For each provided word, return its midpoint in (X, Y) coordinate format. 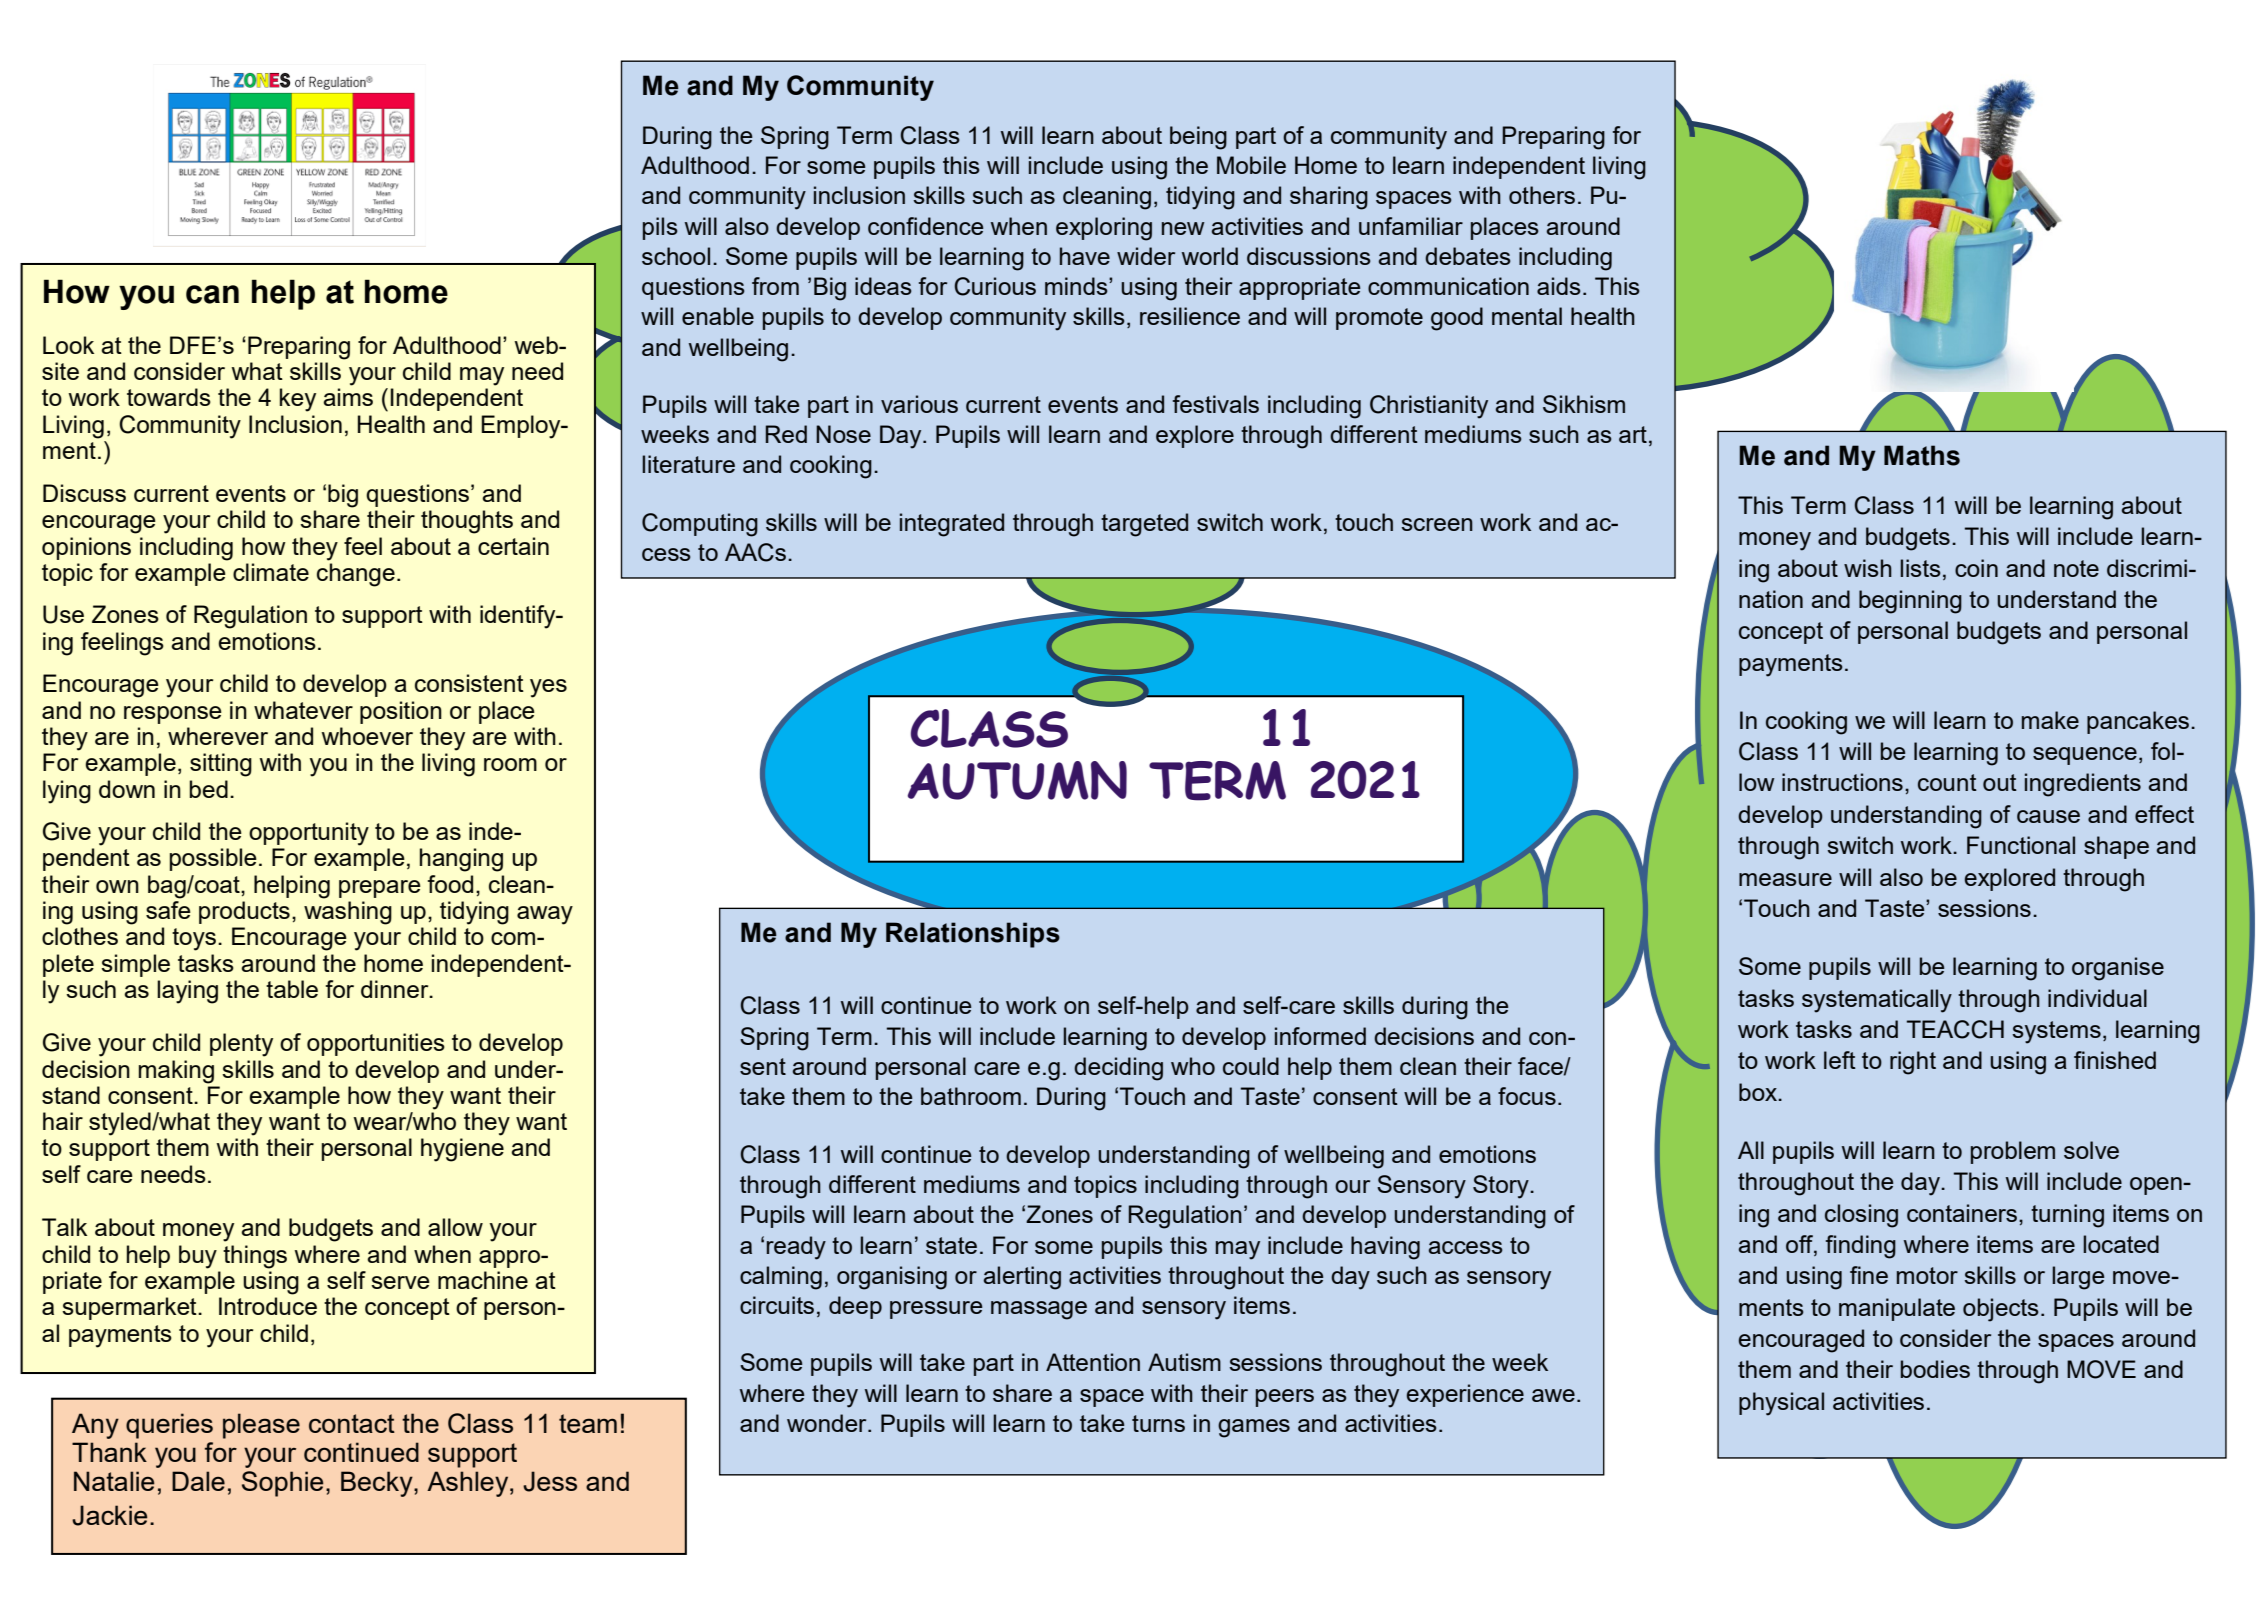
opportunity (309, 834)
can (212, 294)
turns (1158, 1423)
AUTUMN (1017, 780)
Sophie (282, 1484)
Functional (2021, 845)
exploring (1104, 229)
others (1542, 195)
